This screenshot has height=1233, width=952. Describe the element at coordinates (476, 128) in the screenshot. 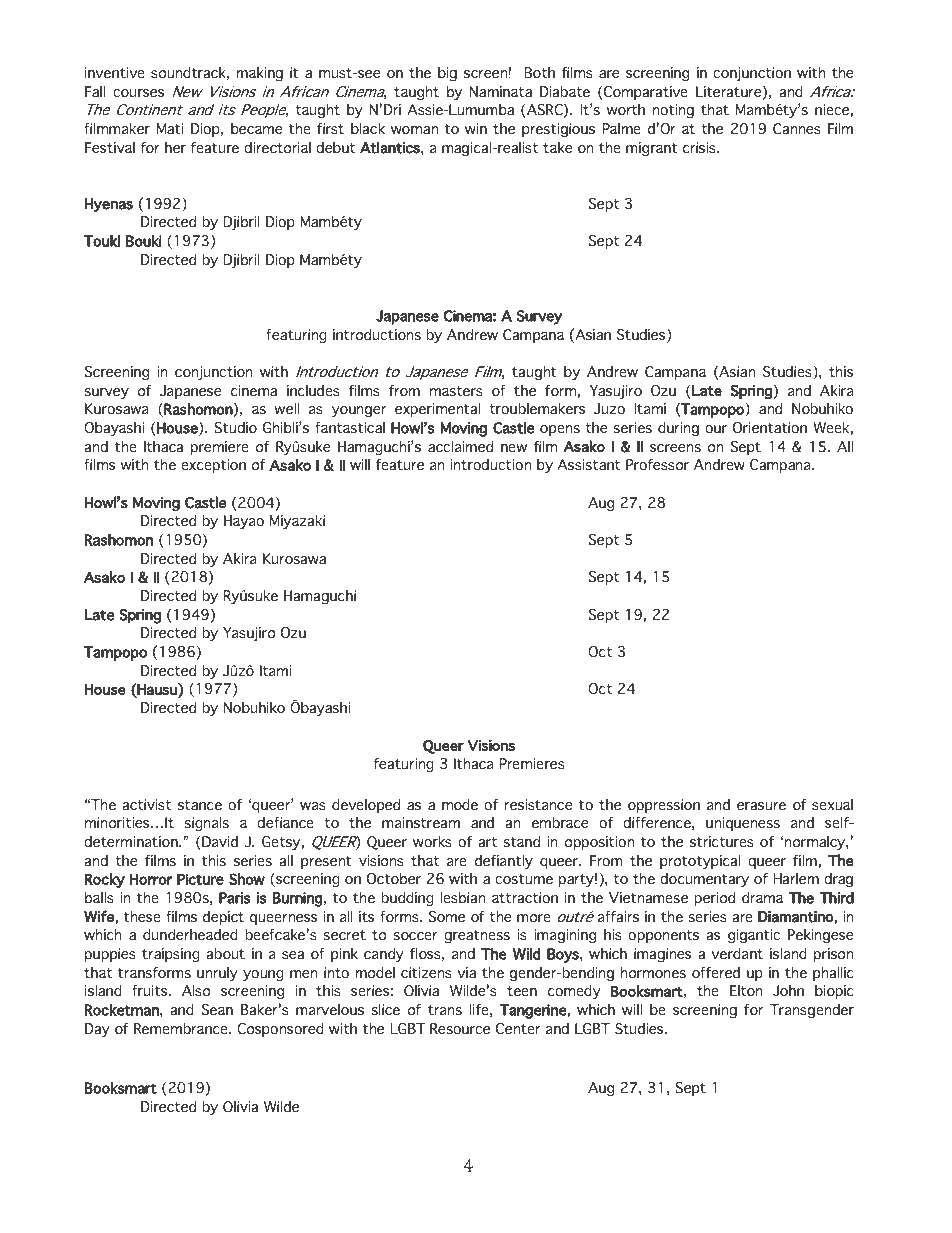

I see `win` at that location.
